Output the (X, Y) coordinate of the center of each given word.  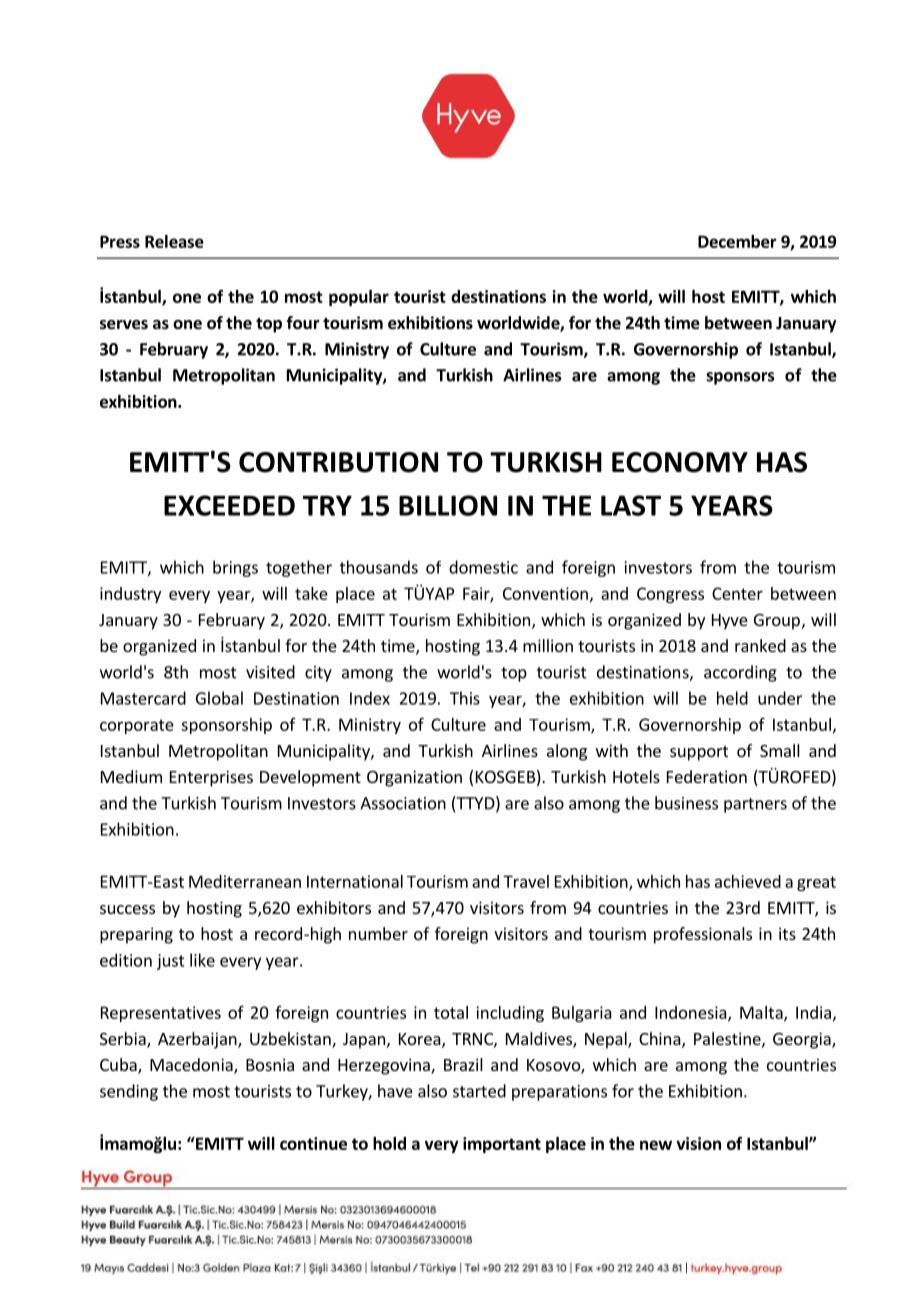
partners (755, 805)
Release (174, 241)
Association (403, 803)
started (479, 1091)
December (737, 241)
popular (359, 298)
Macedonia (192, 1066)
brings (235, 568)
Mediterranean (245, 881)
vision (698, 1143)
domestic (483, 567)
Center (737, 593)
